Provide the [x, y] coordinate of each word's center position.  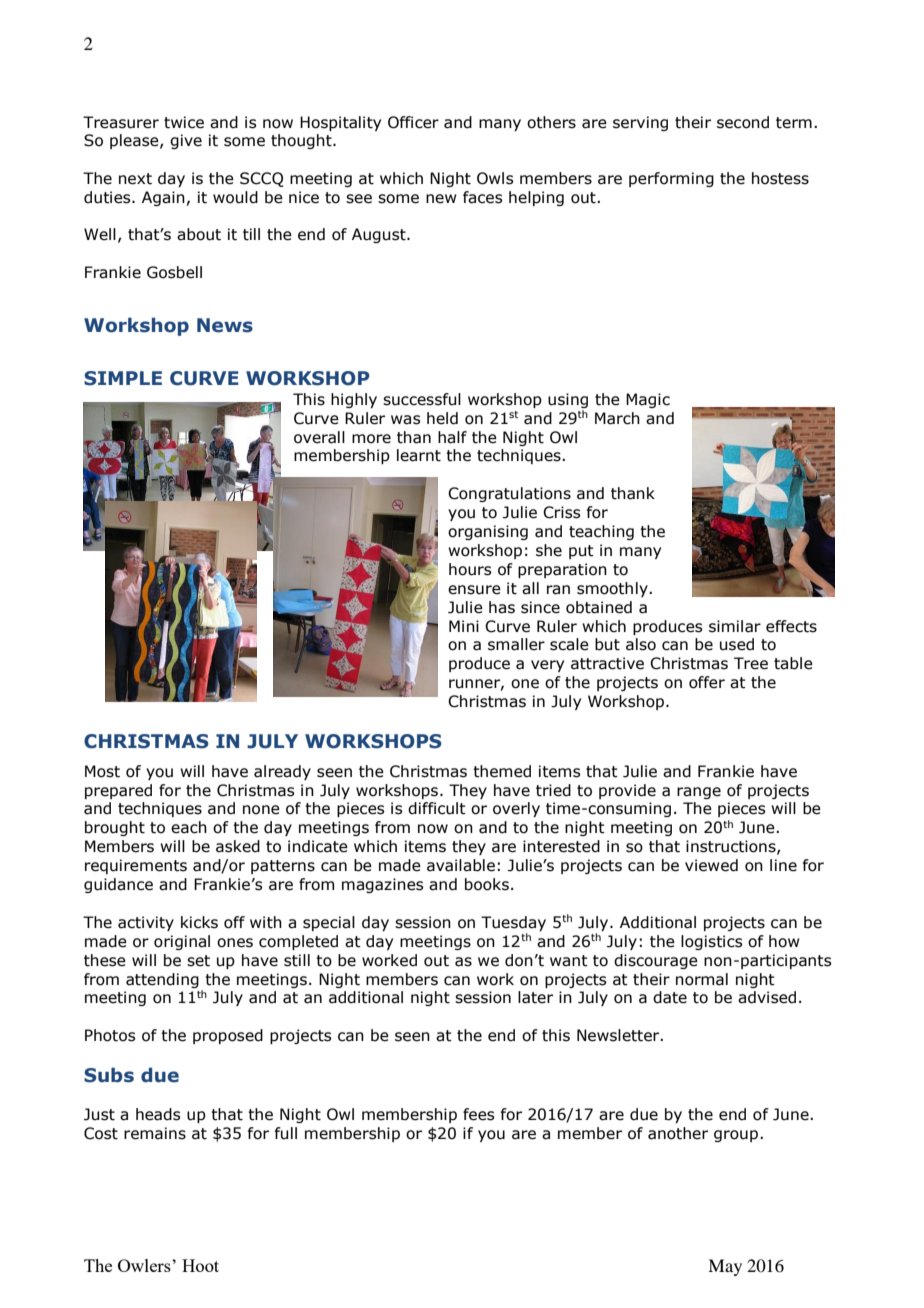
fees [478, 1114]
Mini [464, 626]
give [186, 141]
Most [102, 771]
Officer [413, 122]
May [725, 1267]
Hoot [200, 1265]
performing [671, 179]
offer [707, 682]
